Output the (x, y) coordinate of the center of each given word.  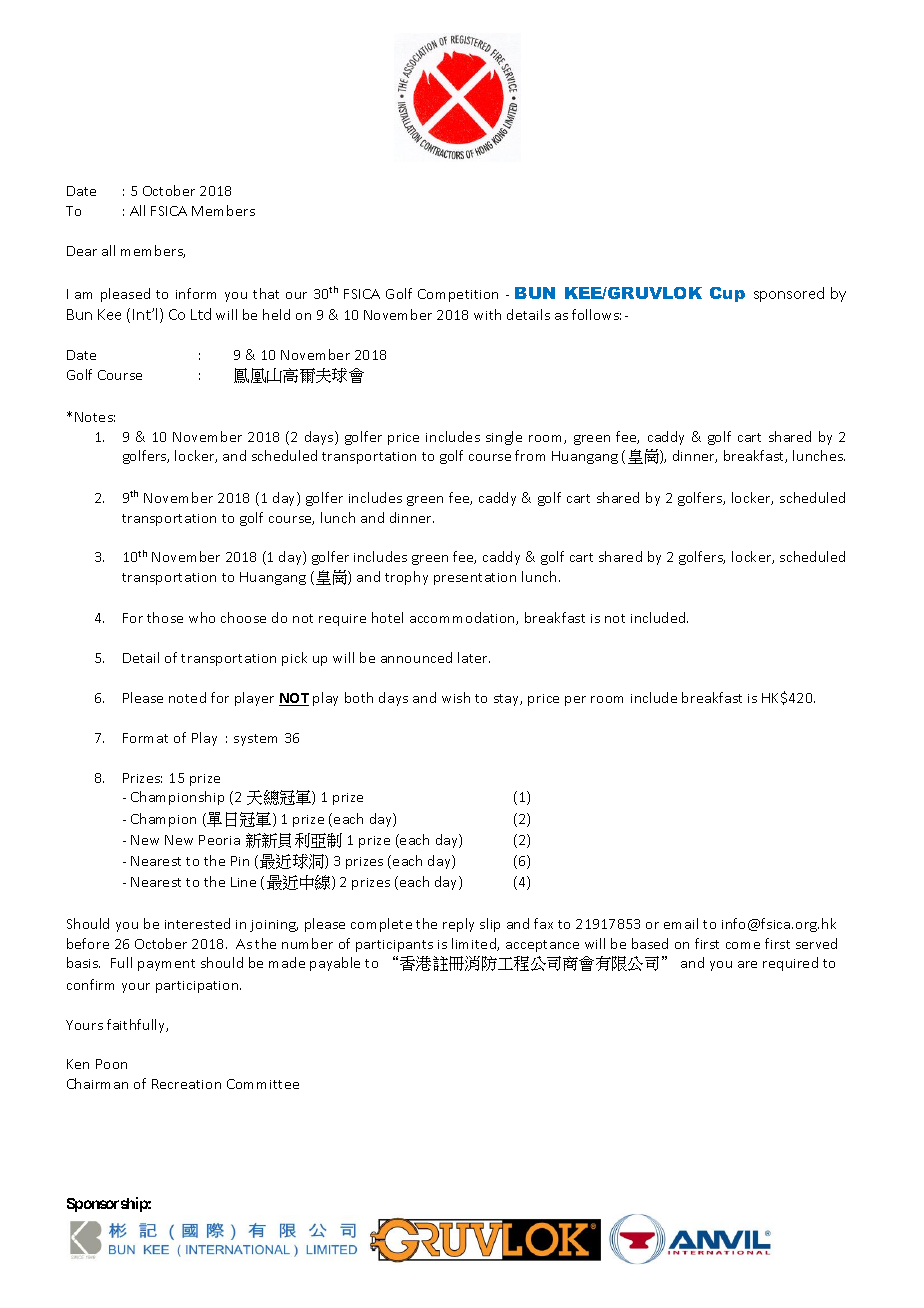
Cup (727, 294)
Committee (263, 1084)
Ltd (201, 314)
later (474, 657)
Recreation (186, 1084)
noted (187, 697)
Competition (458, 295)
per (575, 701)
